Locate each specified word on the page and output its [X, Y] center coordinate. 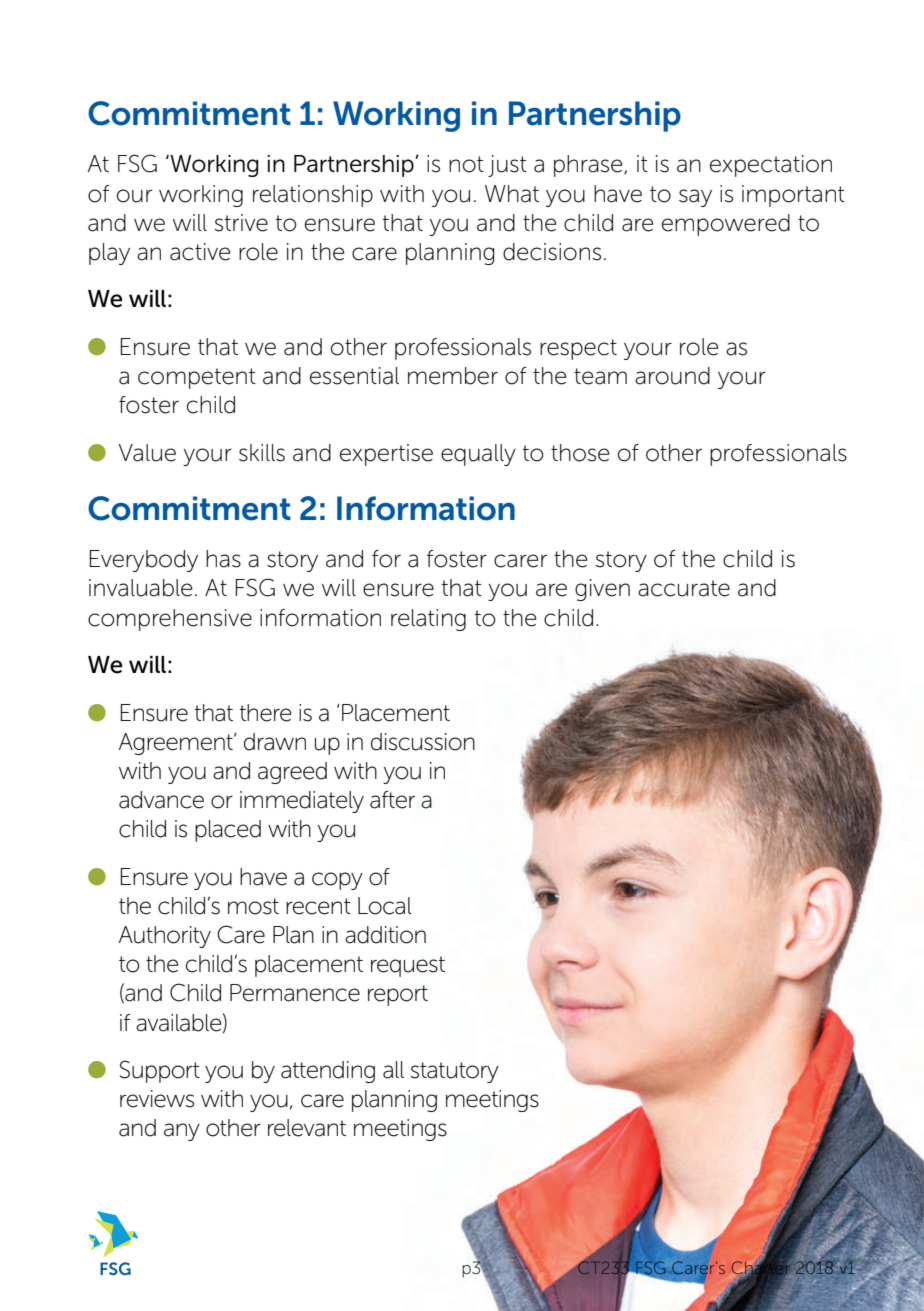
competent [197, 378]
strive [241, 223]
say [695, 198]
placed [228, 831]
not [466, 164]
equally [478, 455]
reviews [157, 1099]
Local [385, 906]
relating [428, 620]
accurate [684, 588]
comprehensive [170, 620]
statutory [455, 1072]
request [408, 966]
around [672, 376]
